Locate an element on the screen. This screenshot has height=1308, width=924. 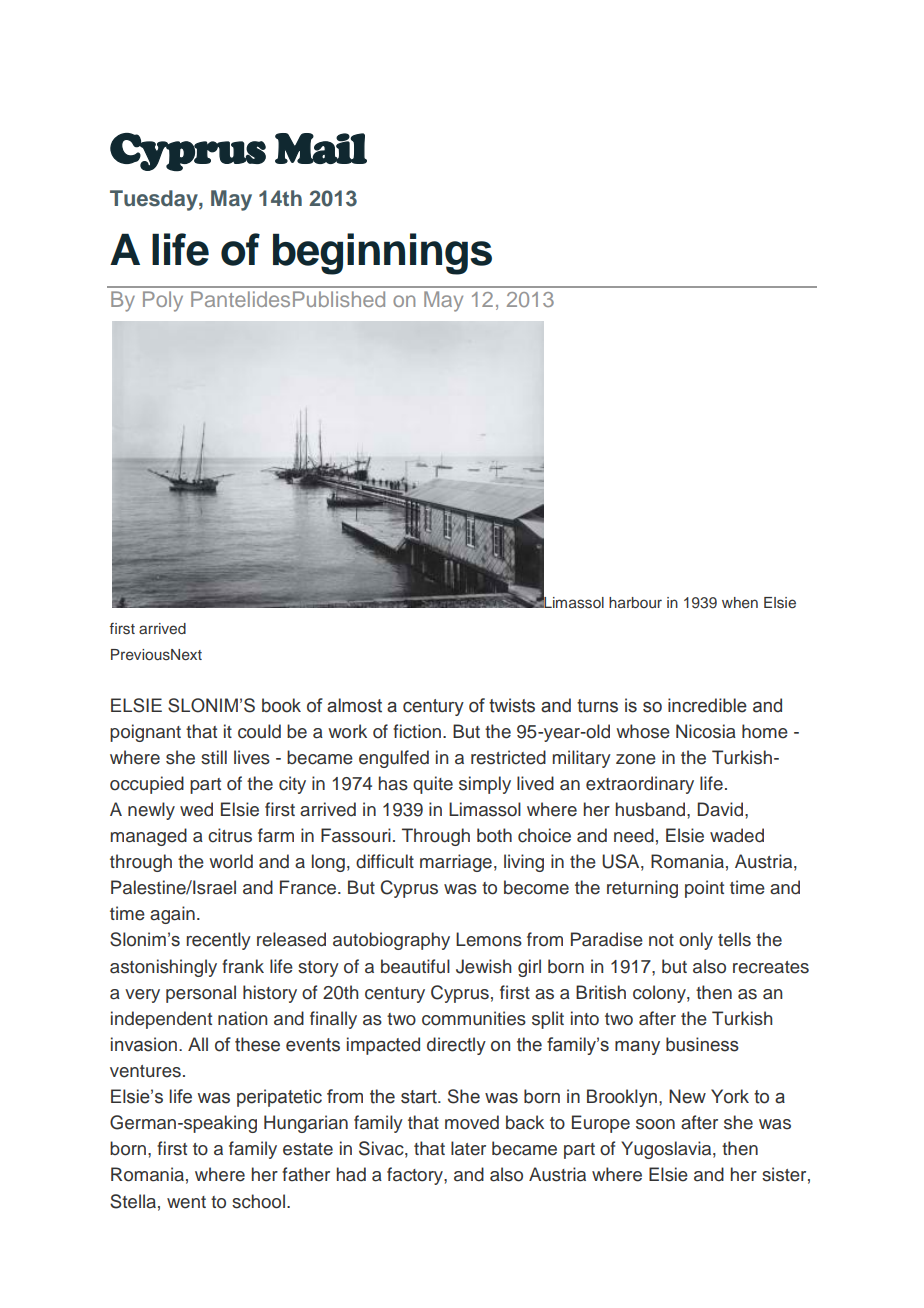
beginnings is located at coordinates (382, 254).
